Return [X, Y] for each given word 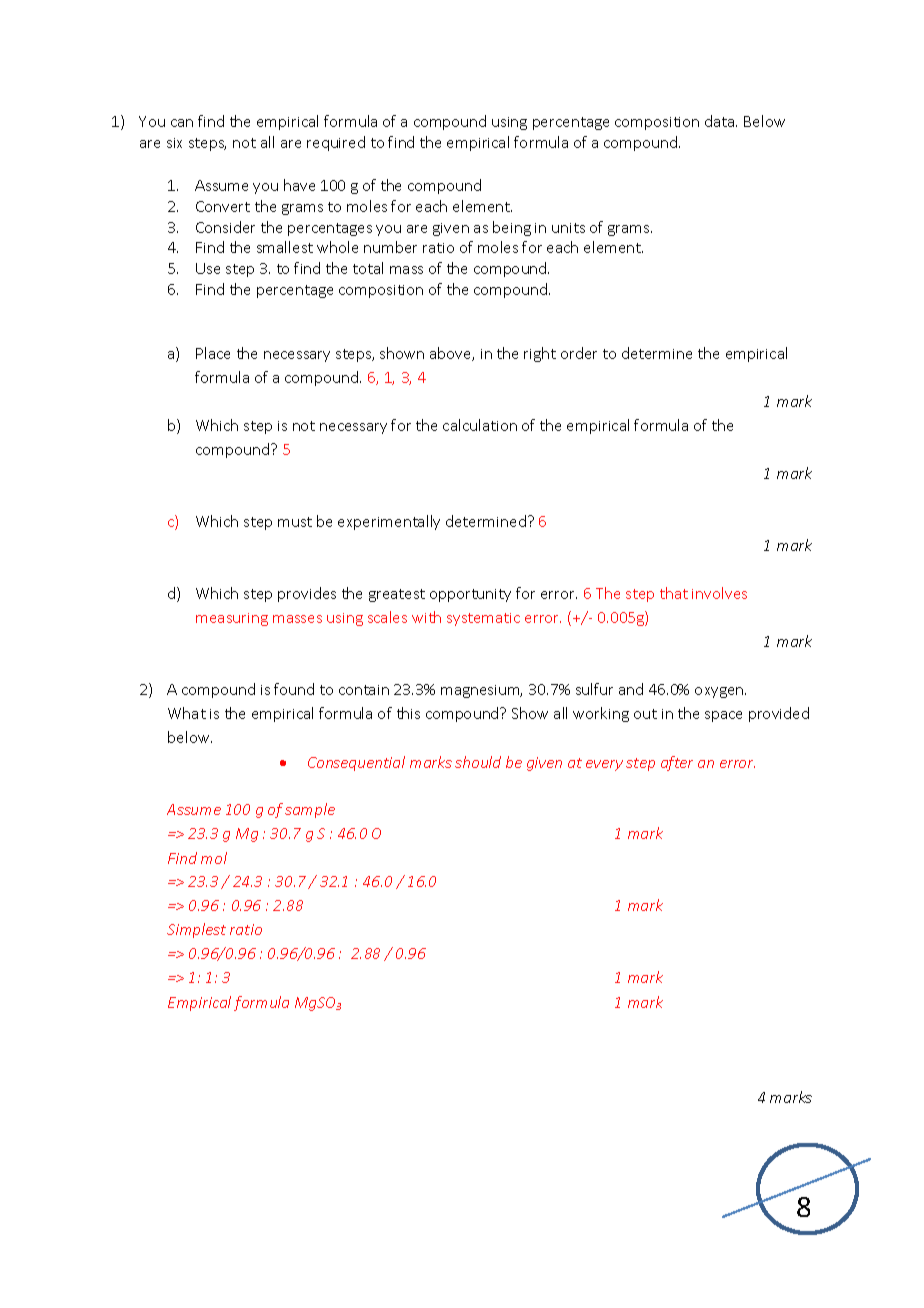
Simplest [196, 930]
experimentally [389, 522]
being [512, 228]
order [579, 353]
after [677, 763]
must [295, 522]
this [408, 713]
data [721, 121]
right [540, 354]
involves [719, 593]
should [478, 762]
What [187, 713]
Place [213, 353]
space [723, 716]
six [174, 143]
